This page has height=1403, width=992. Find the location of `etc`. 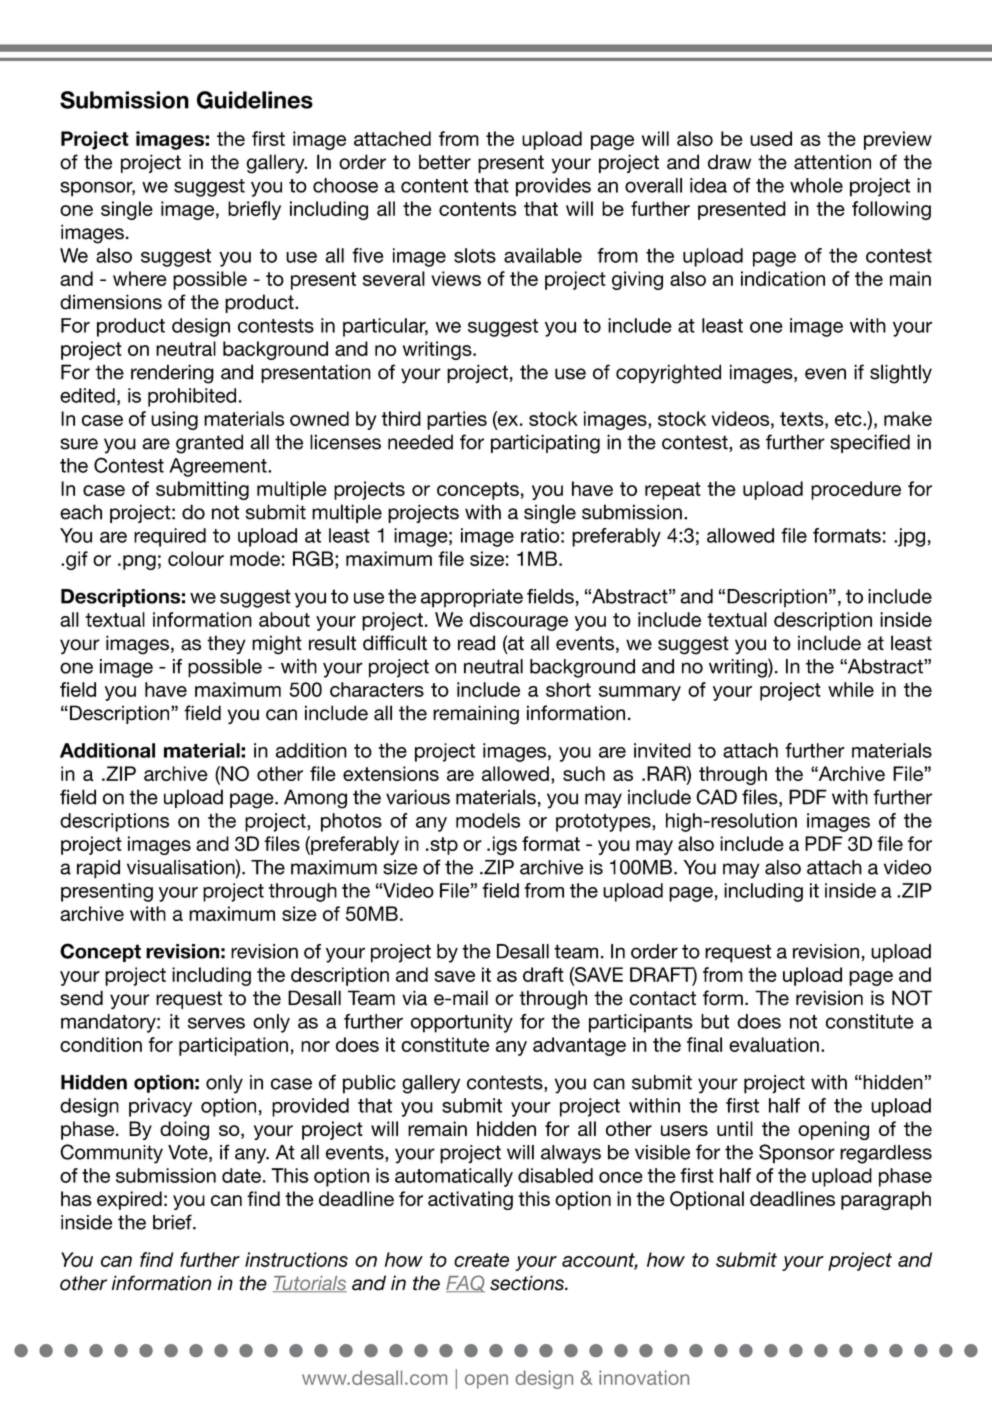

etc is located at coordinates (849, 419).
